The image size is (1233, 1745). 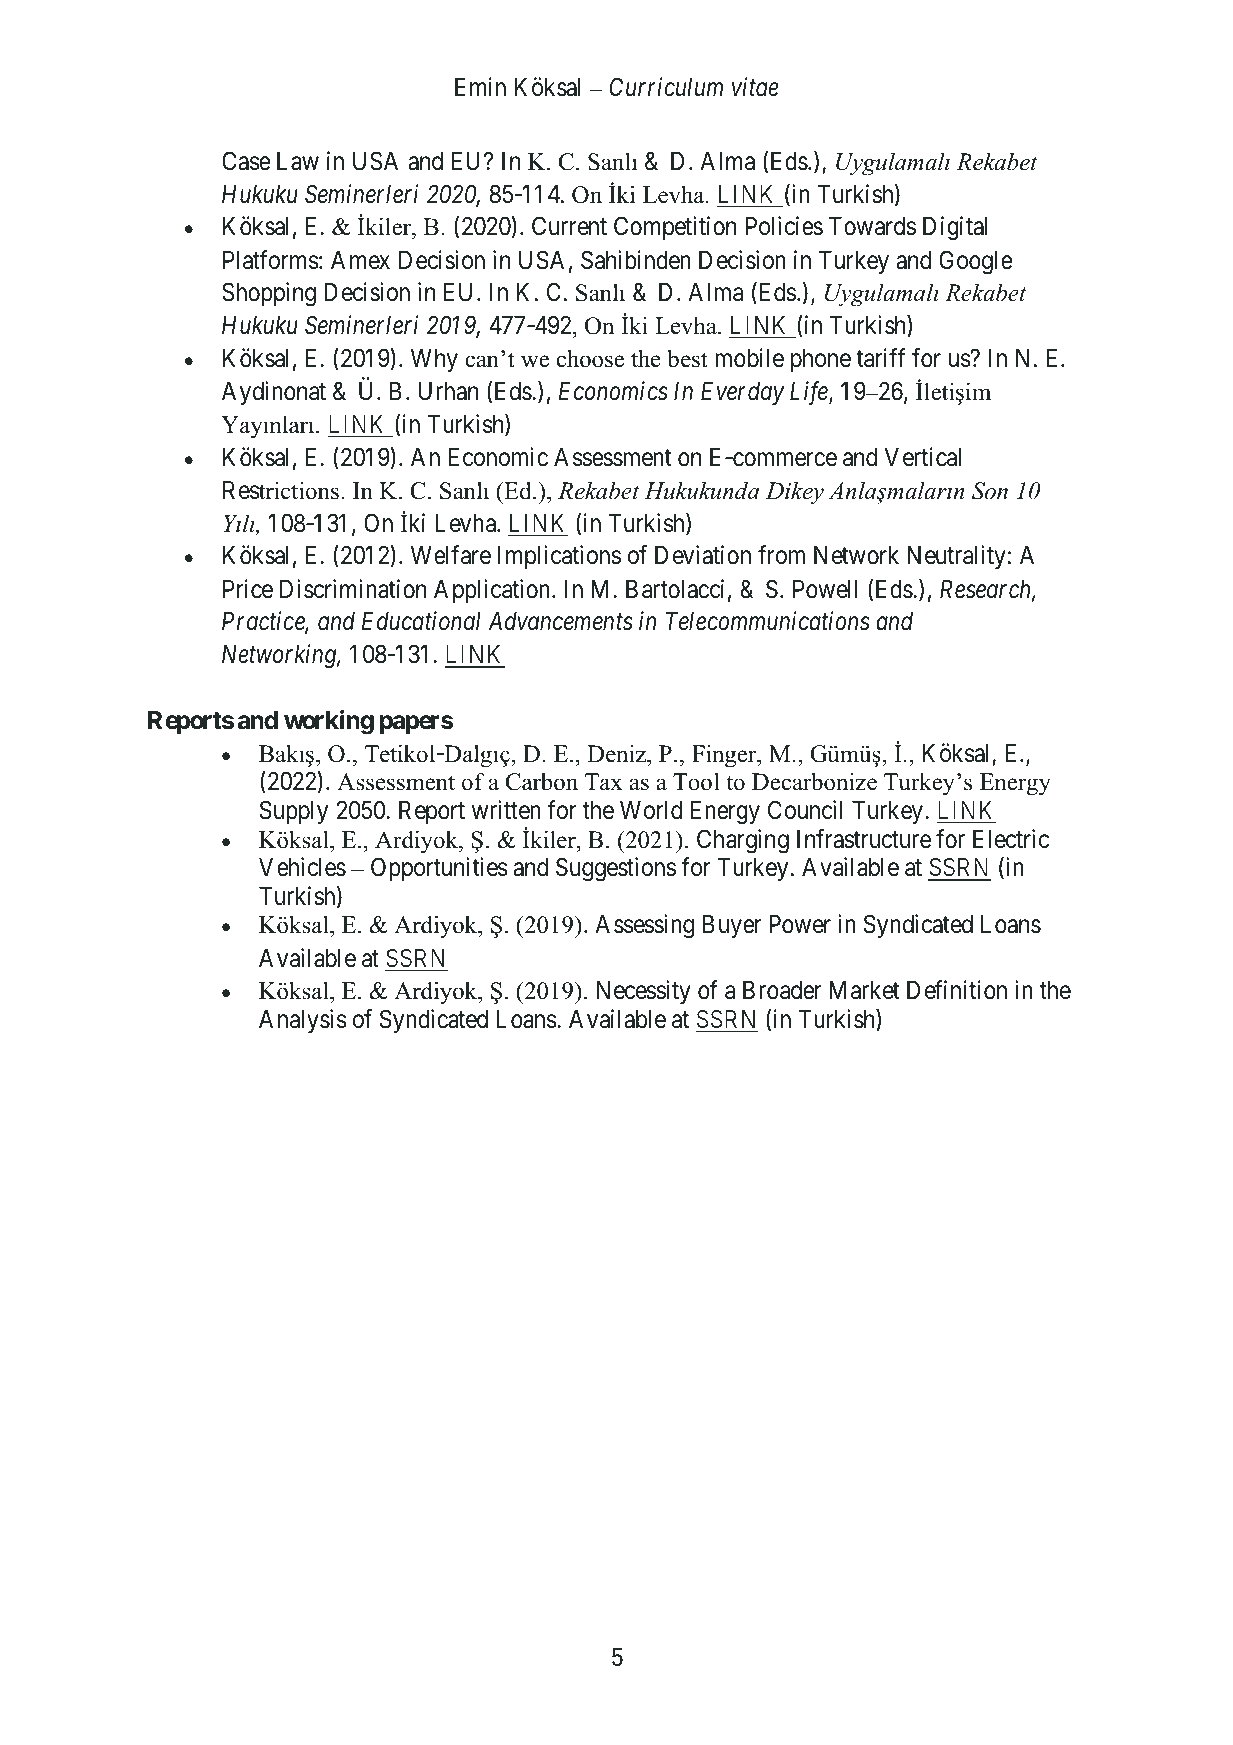 What do you see at coordinates (298, 161) in the screenshot?
I see `Law` at bounding box center [298, 161].
